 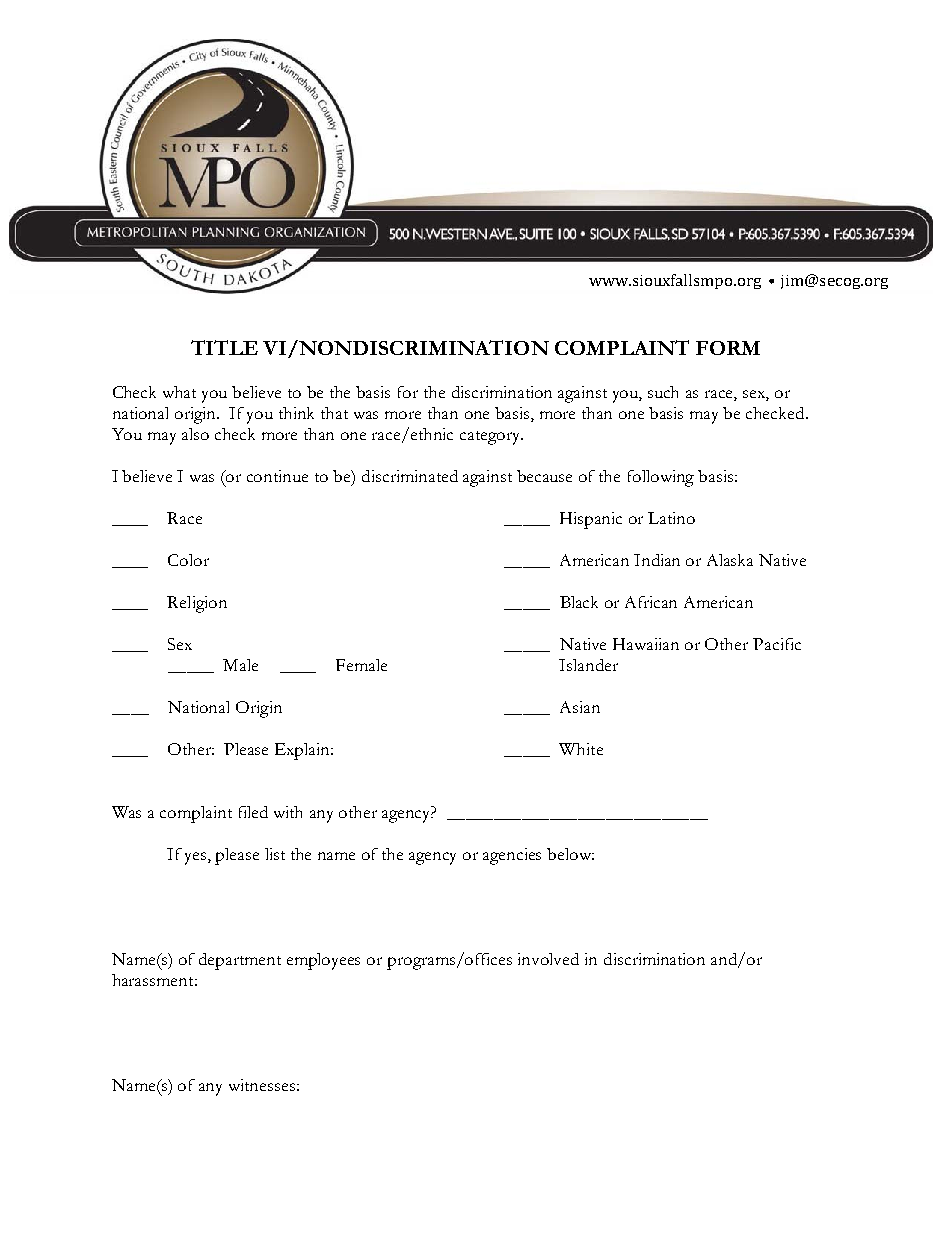 What do you see at coordinates (548, 959) in the screenshot?
I see `involved` at bounding box center [548, 959].
